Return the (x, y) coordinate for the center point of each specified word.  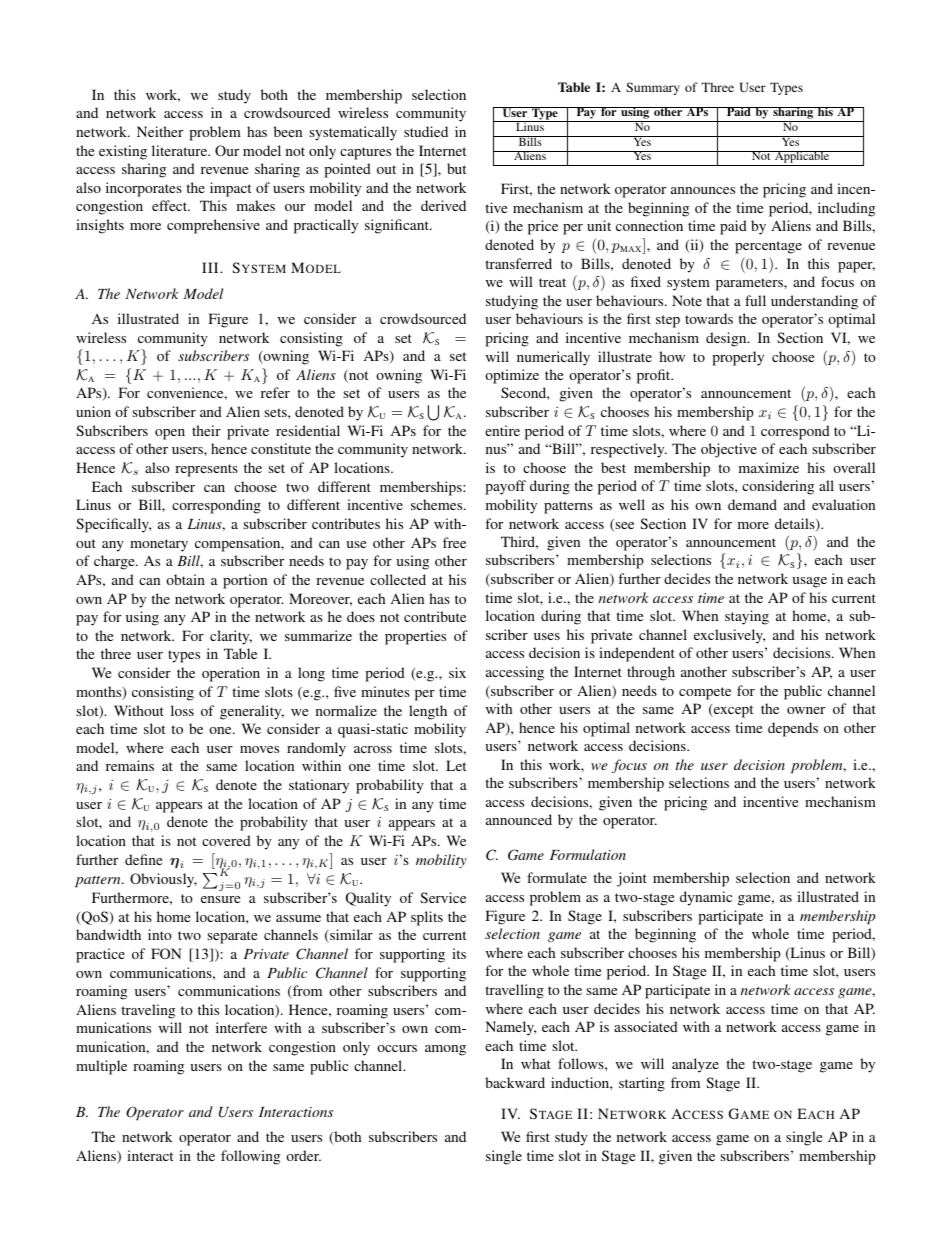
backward (515, 1082)
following (250, 1157)
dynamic (706, 898)
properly (738, 358)
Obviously (163, 880)
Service (443, 897)
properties (415, 637)
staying (747, 617)
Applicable (802, 158)
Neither (160, 131)
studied (426, 131)
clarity (231, 637)
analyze (695, 1065)
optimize (512, 376)
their (206, 430)
